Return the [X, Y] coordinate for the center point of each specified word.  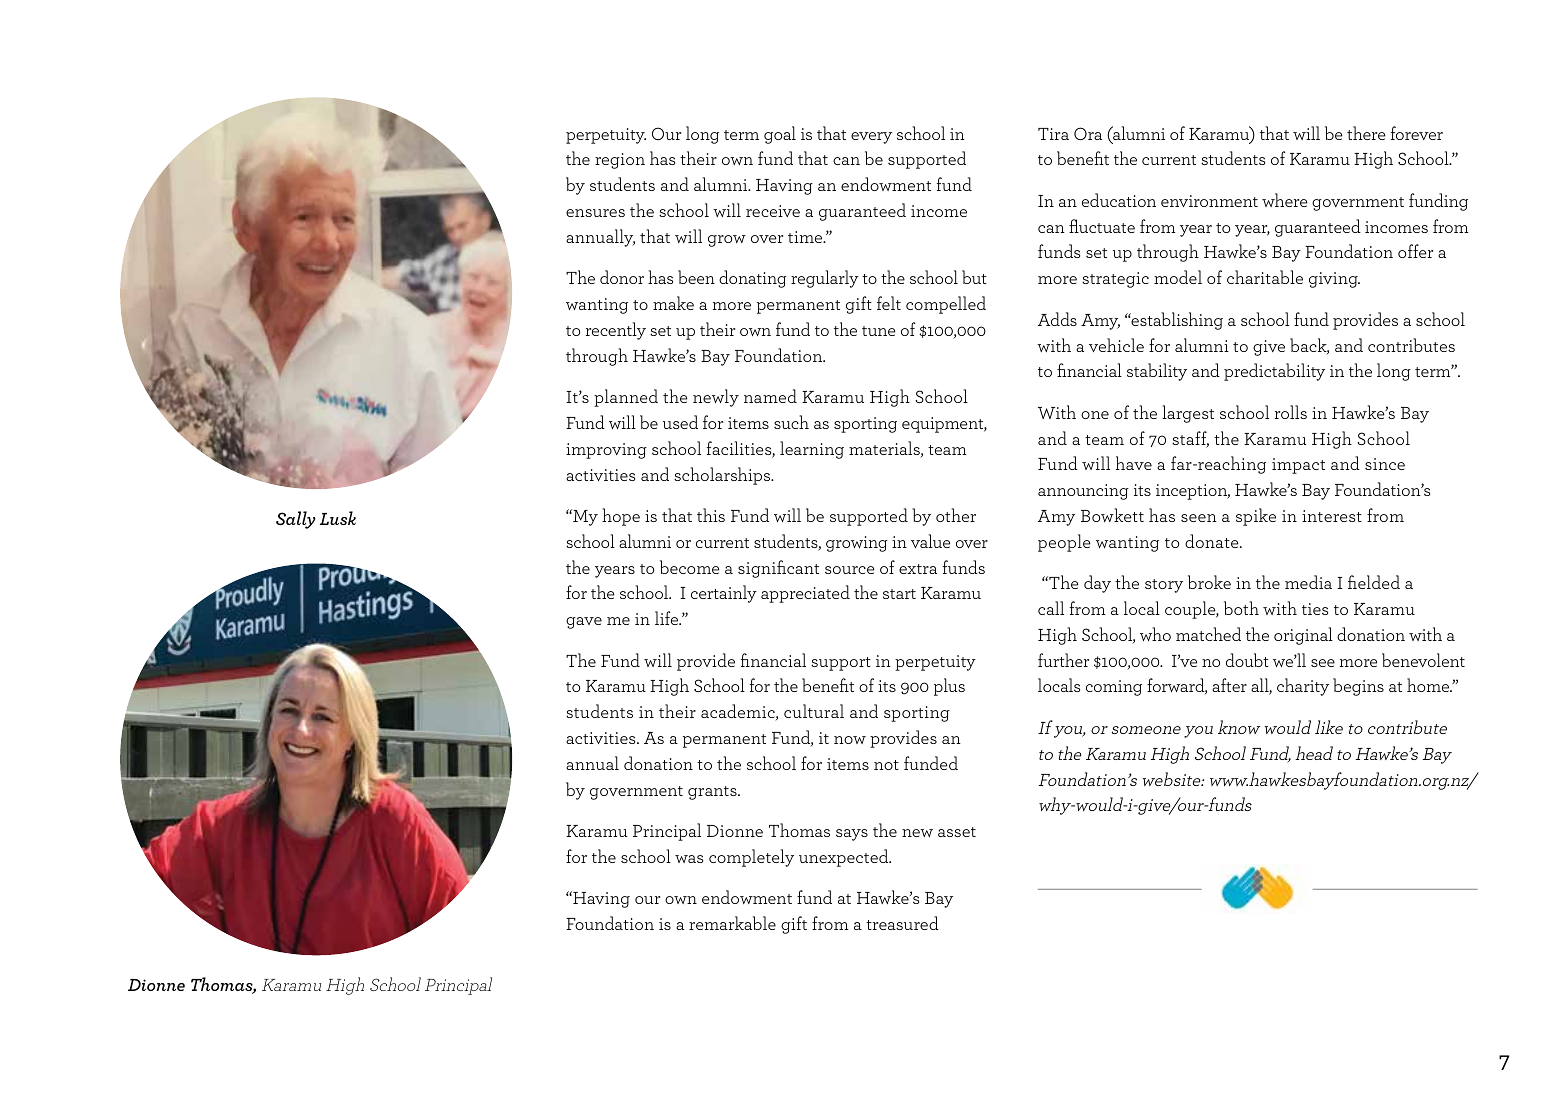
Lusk [338, 518]
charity [1303, 687]
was [689, 859]
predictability [1274, 372]
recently [616, 331]
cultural [814, 711]
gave [584, 623]
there [1366, 133]
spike [1256, 517]
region [620, 161]
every [871, 138]
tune [879, 331]
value [930, 541]
